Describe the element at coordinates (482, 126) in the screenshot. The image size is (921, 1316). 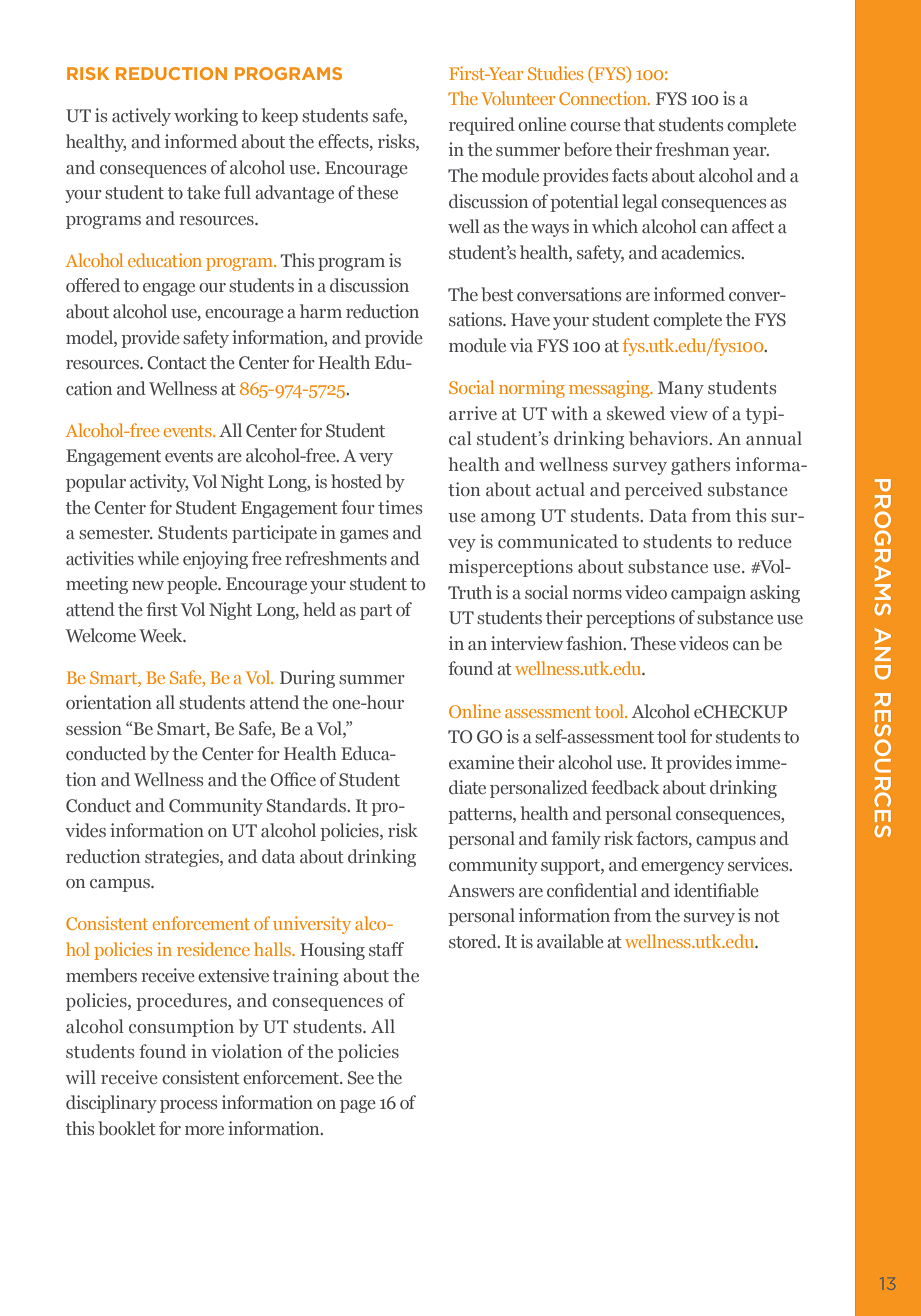
I see `required` at that location.
